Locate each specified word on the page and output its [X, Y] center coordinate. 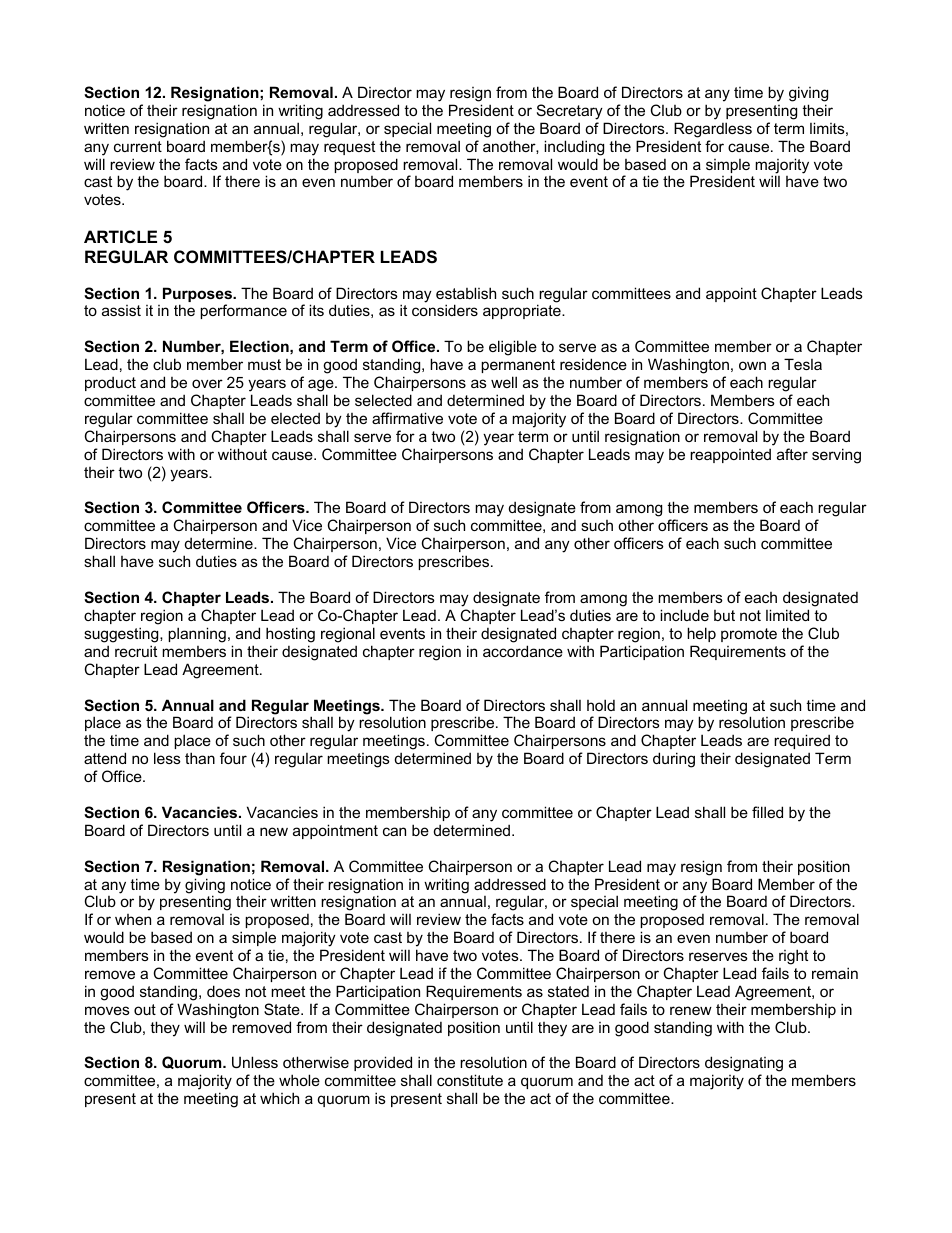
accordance [523, 651]
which [279, 1098]
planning [197, 635]
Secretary [570, 112]
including [574, 148]
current [138, 146]
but [724, 615]
